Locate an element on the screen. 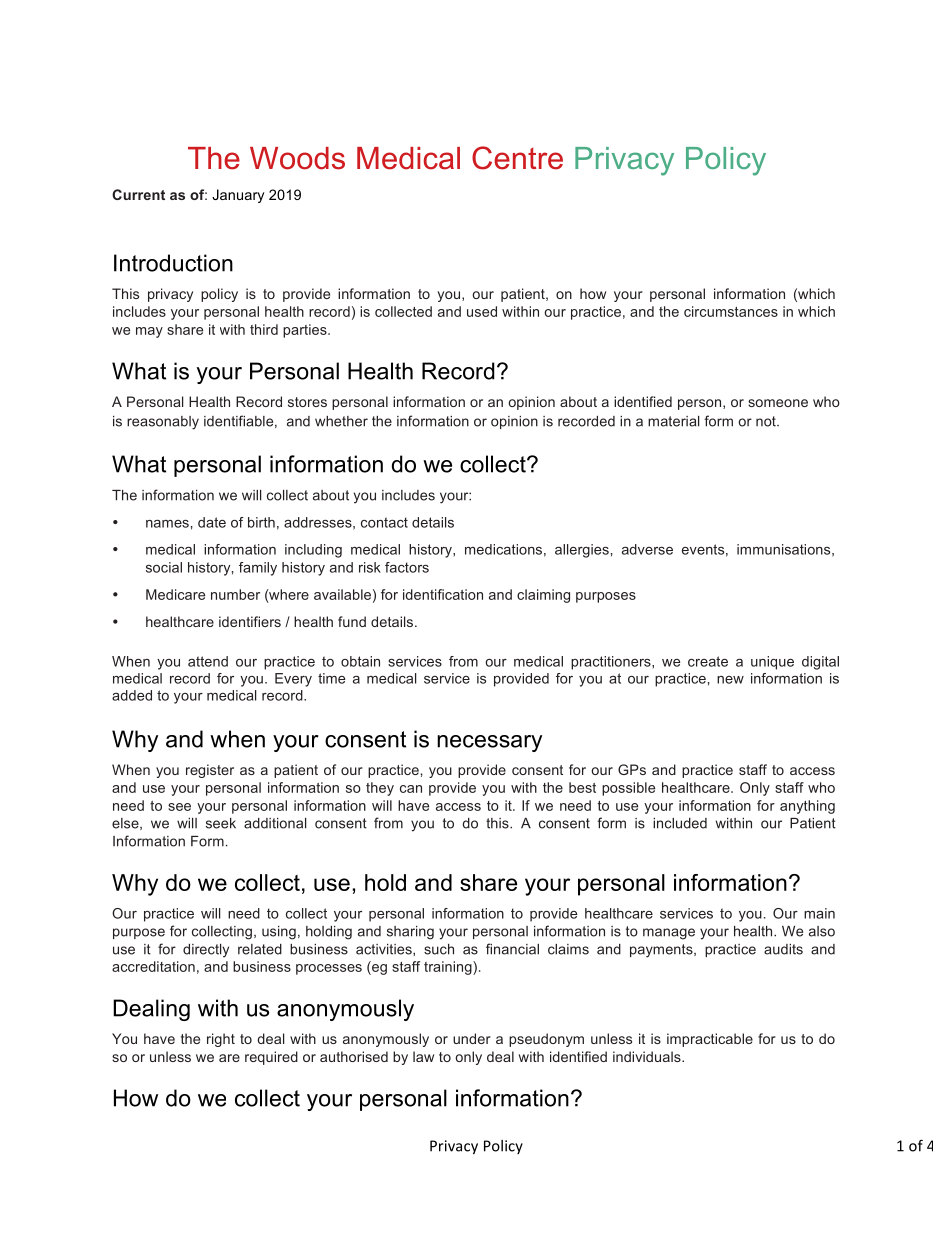  number is located at coordinates (235, 594).
